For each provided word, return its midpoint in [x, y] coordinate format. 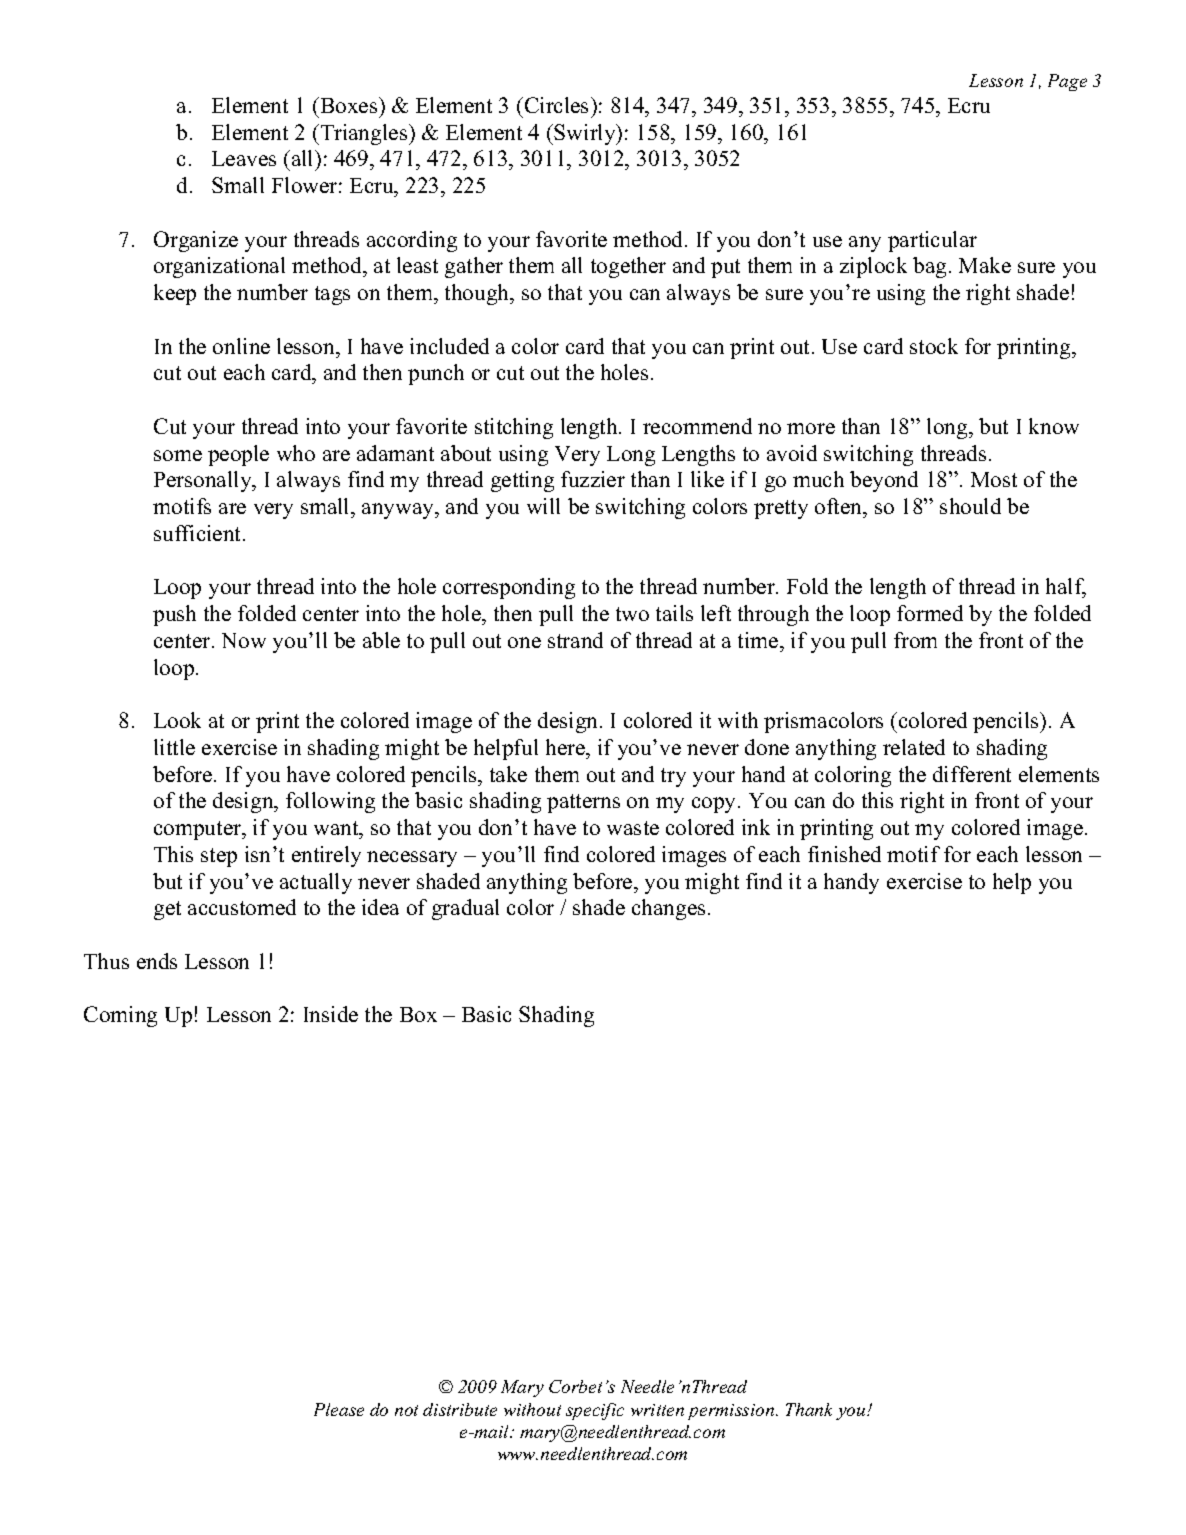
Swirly [586, 134]
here [566, 747]
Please [339, 1409]
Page [1067, 82]
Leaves [244, 158]
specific [595, 1411]
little [174, 747]
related [914, 747]
